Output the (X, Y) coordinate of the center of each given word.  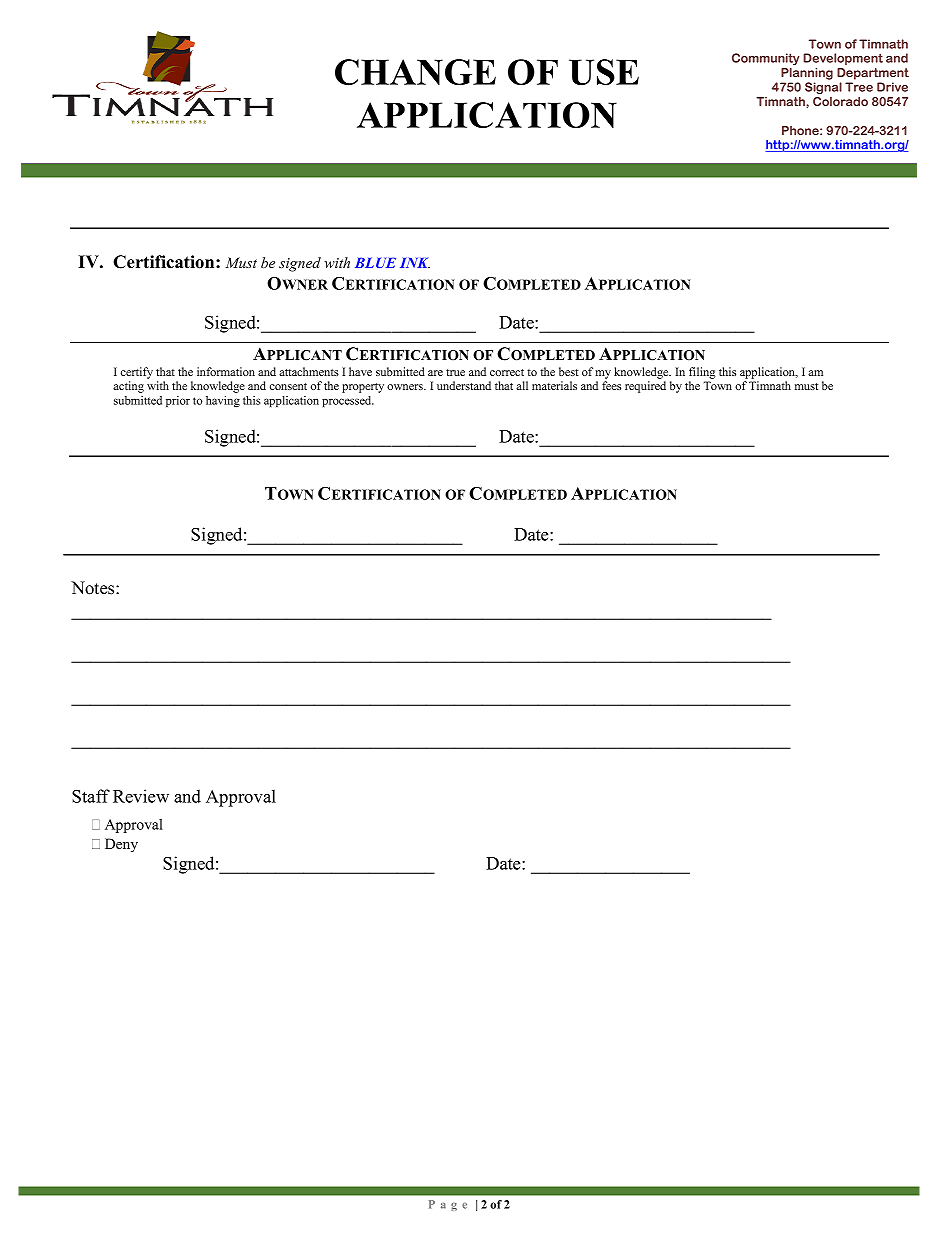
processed (348, 401)
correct (507, 372)
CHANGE (415, 72)
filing (702, 373)
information (226, 371)
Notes (94, 588)
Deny (121, 845)
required (645, 387)
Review (141, 796)
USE (604, 72)
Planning (807, 74)
